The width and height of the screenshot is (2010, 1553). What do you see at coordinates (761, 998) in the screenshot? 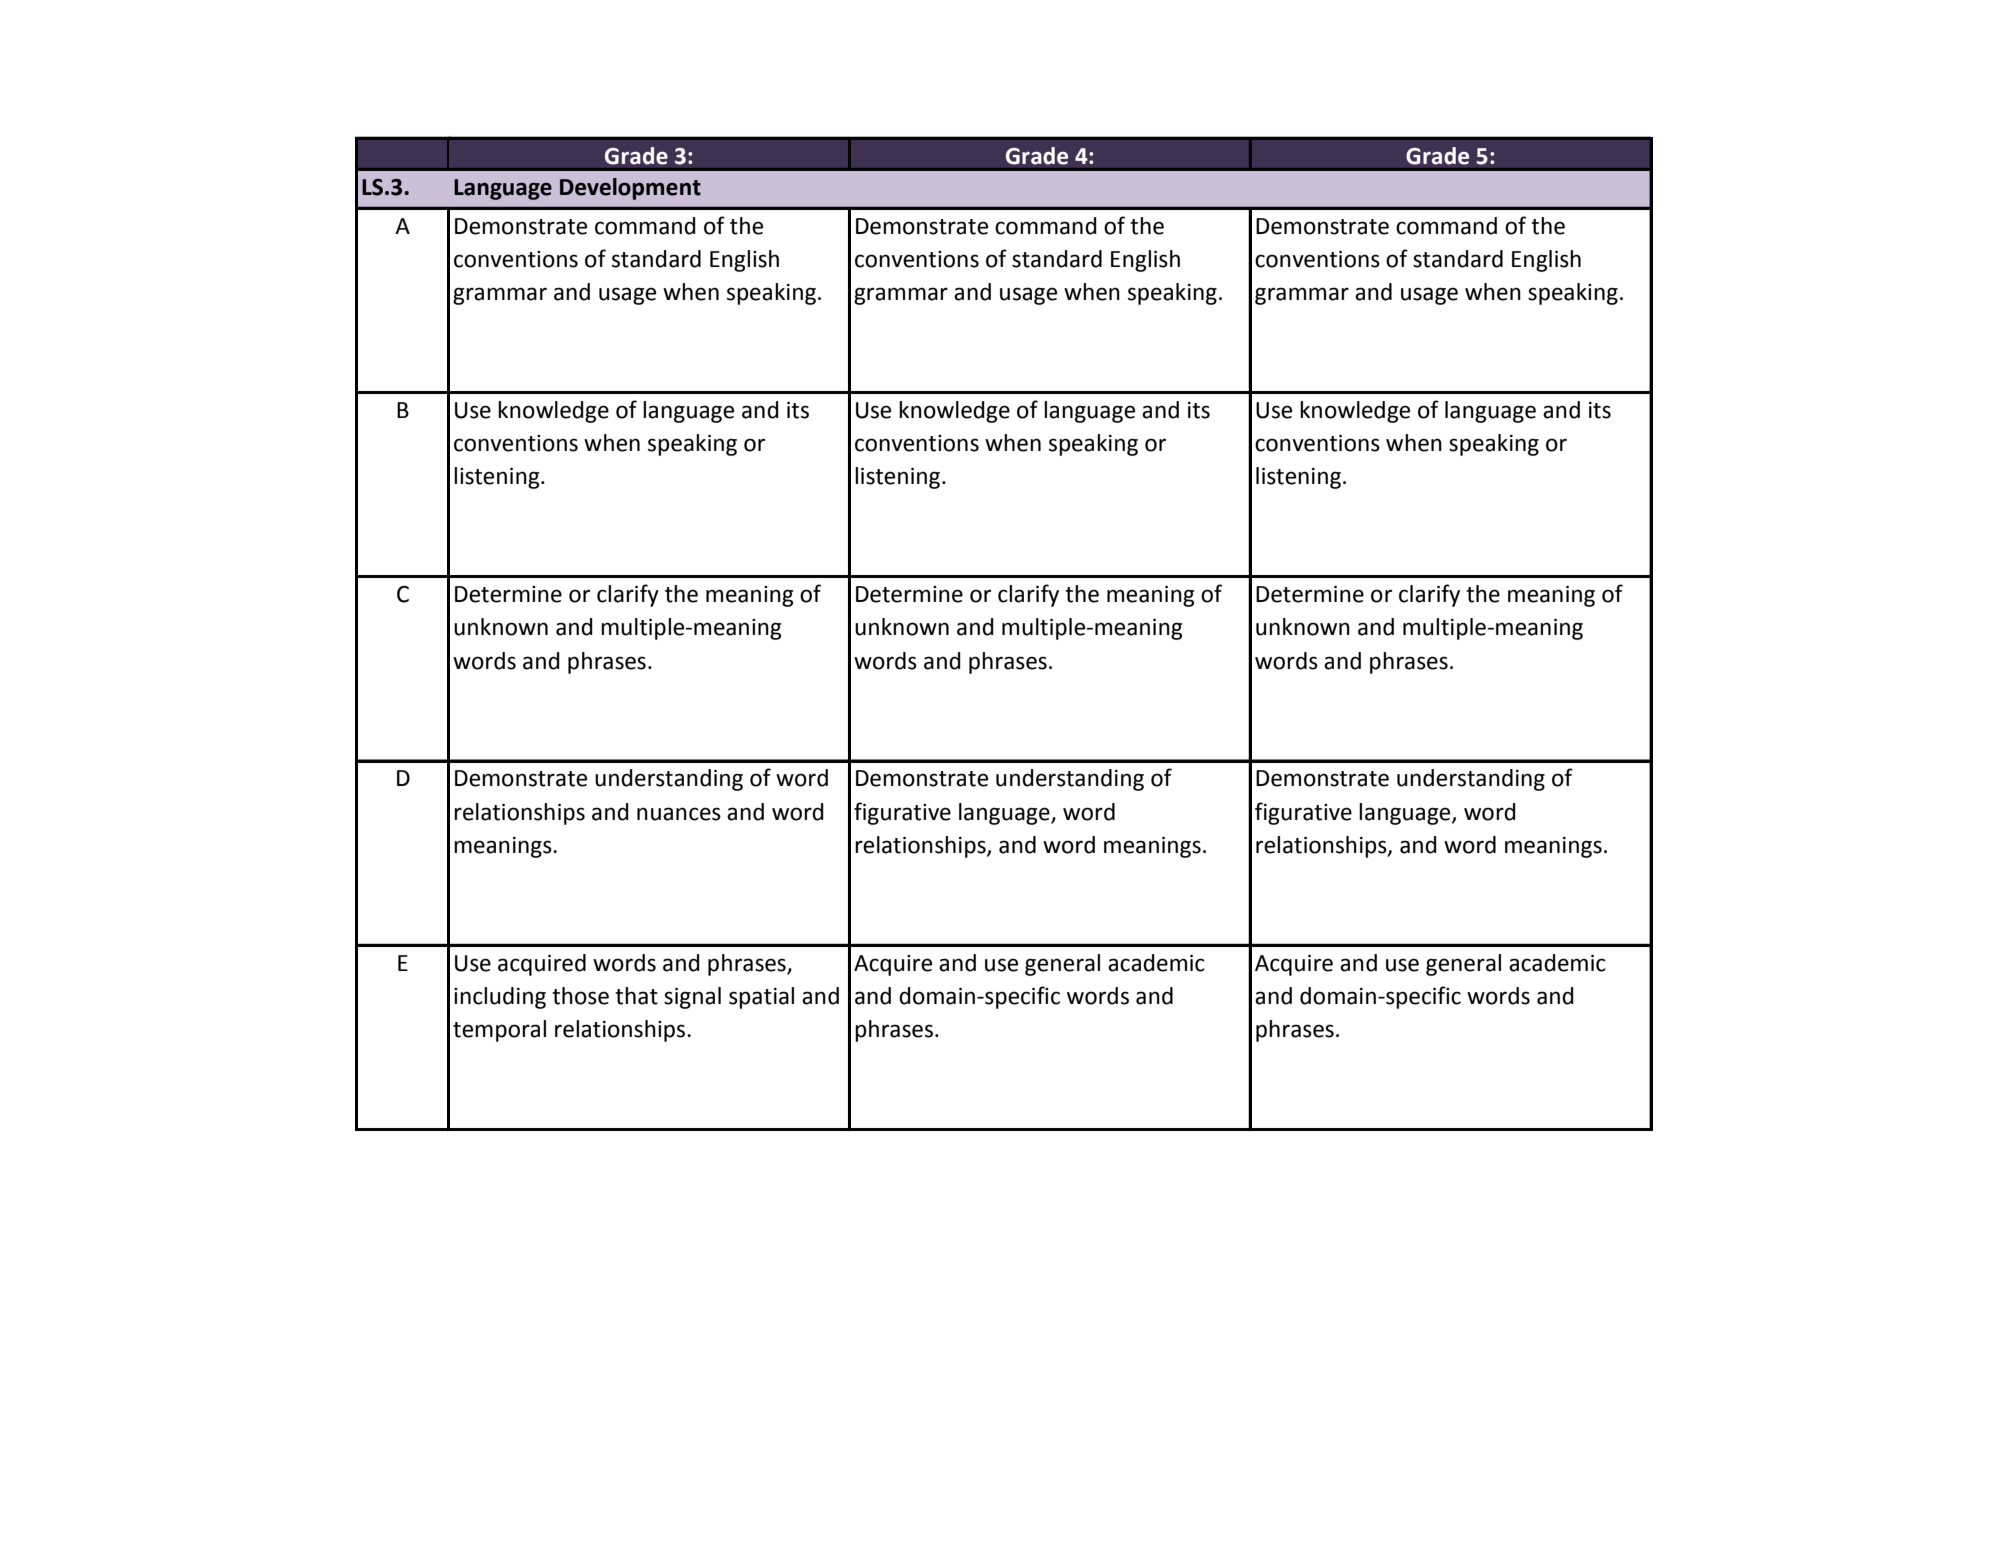
I see `spatial` at bounding box center [761, 998].
